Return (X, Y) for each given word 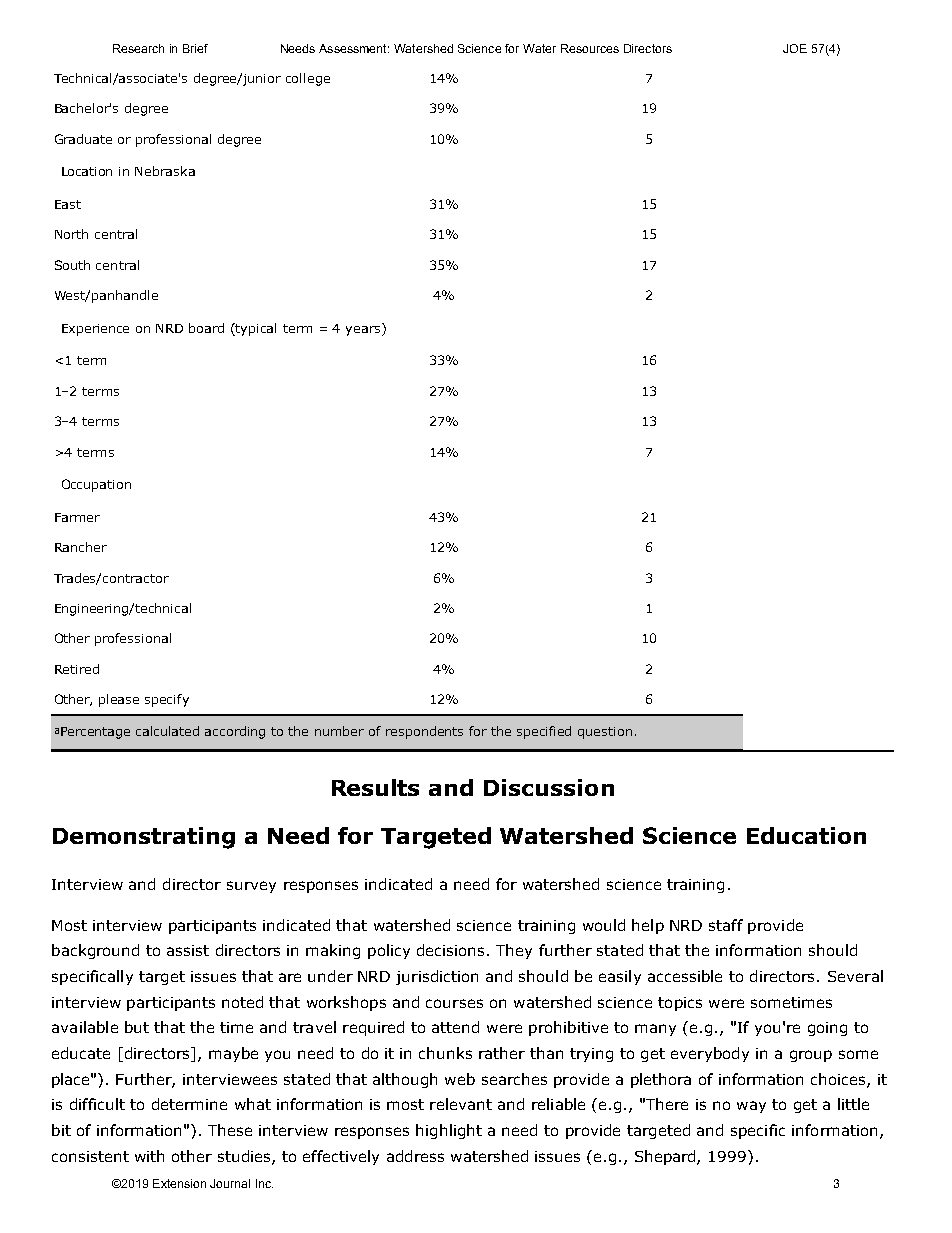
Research (138, 48)
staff (726, 925)
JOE (795, 48)
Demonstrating (144, 838)
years (364, 329)
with (149, 1156)
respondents (424, 732)
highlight (449, 1131)
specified (544, 732)
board (206, 328)
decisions (450, 950)
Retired (77, 669)
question (605, 733)
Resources (590, 48)
